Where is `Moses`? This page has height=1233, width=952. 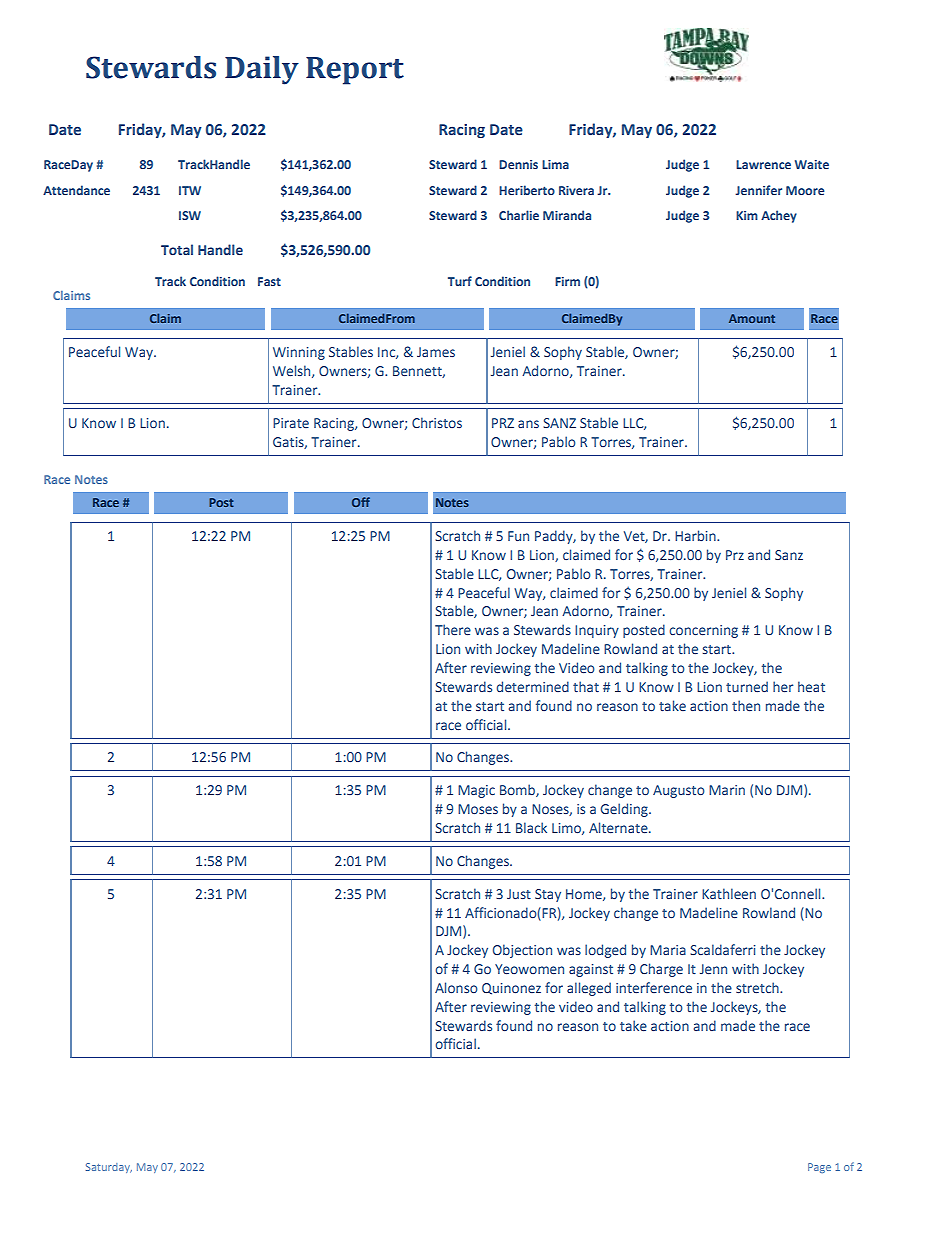 Moses is located at coordinates (478, 809).
